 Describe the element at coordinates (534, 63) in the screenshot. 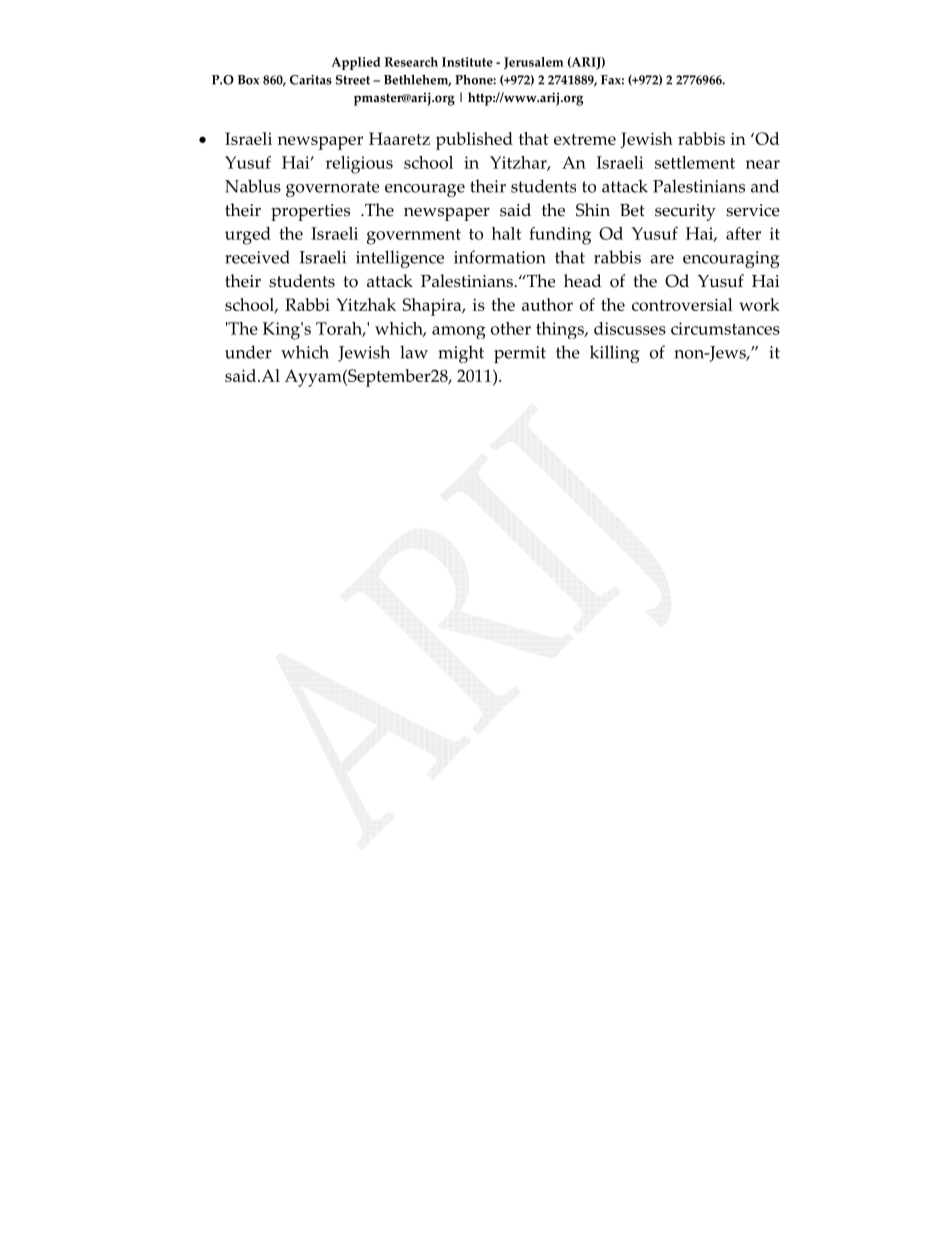

I see `Jerusalem` at that location.
